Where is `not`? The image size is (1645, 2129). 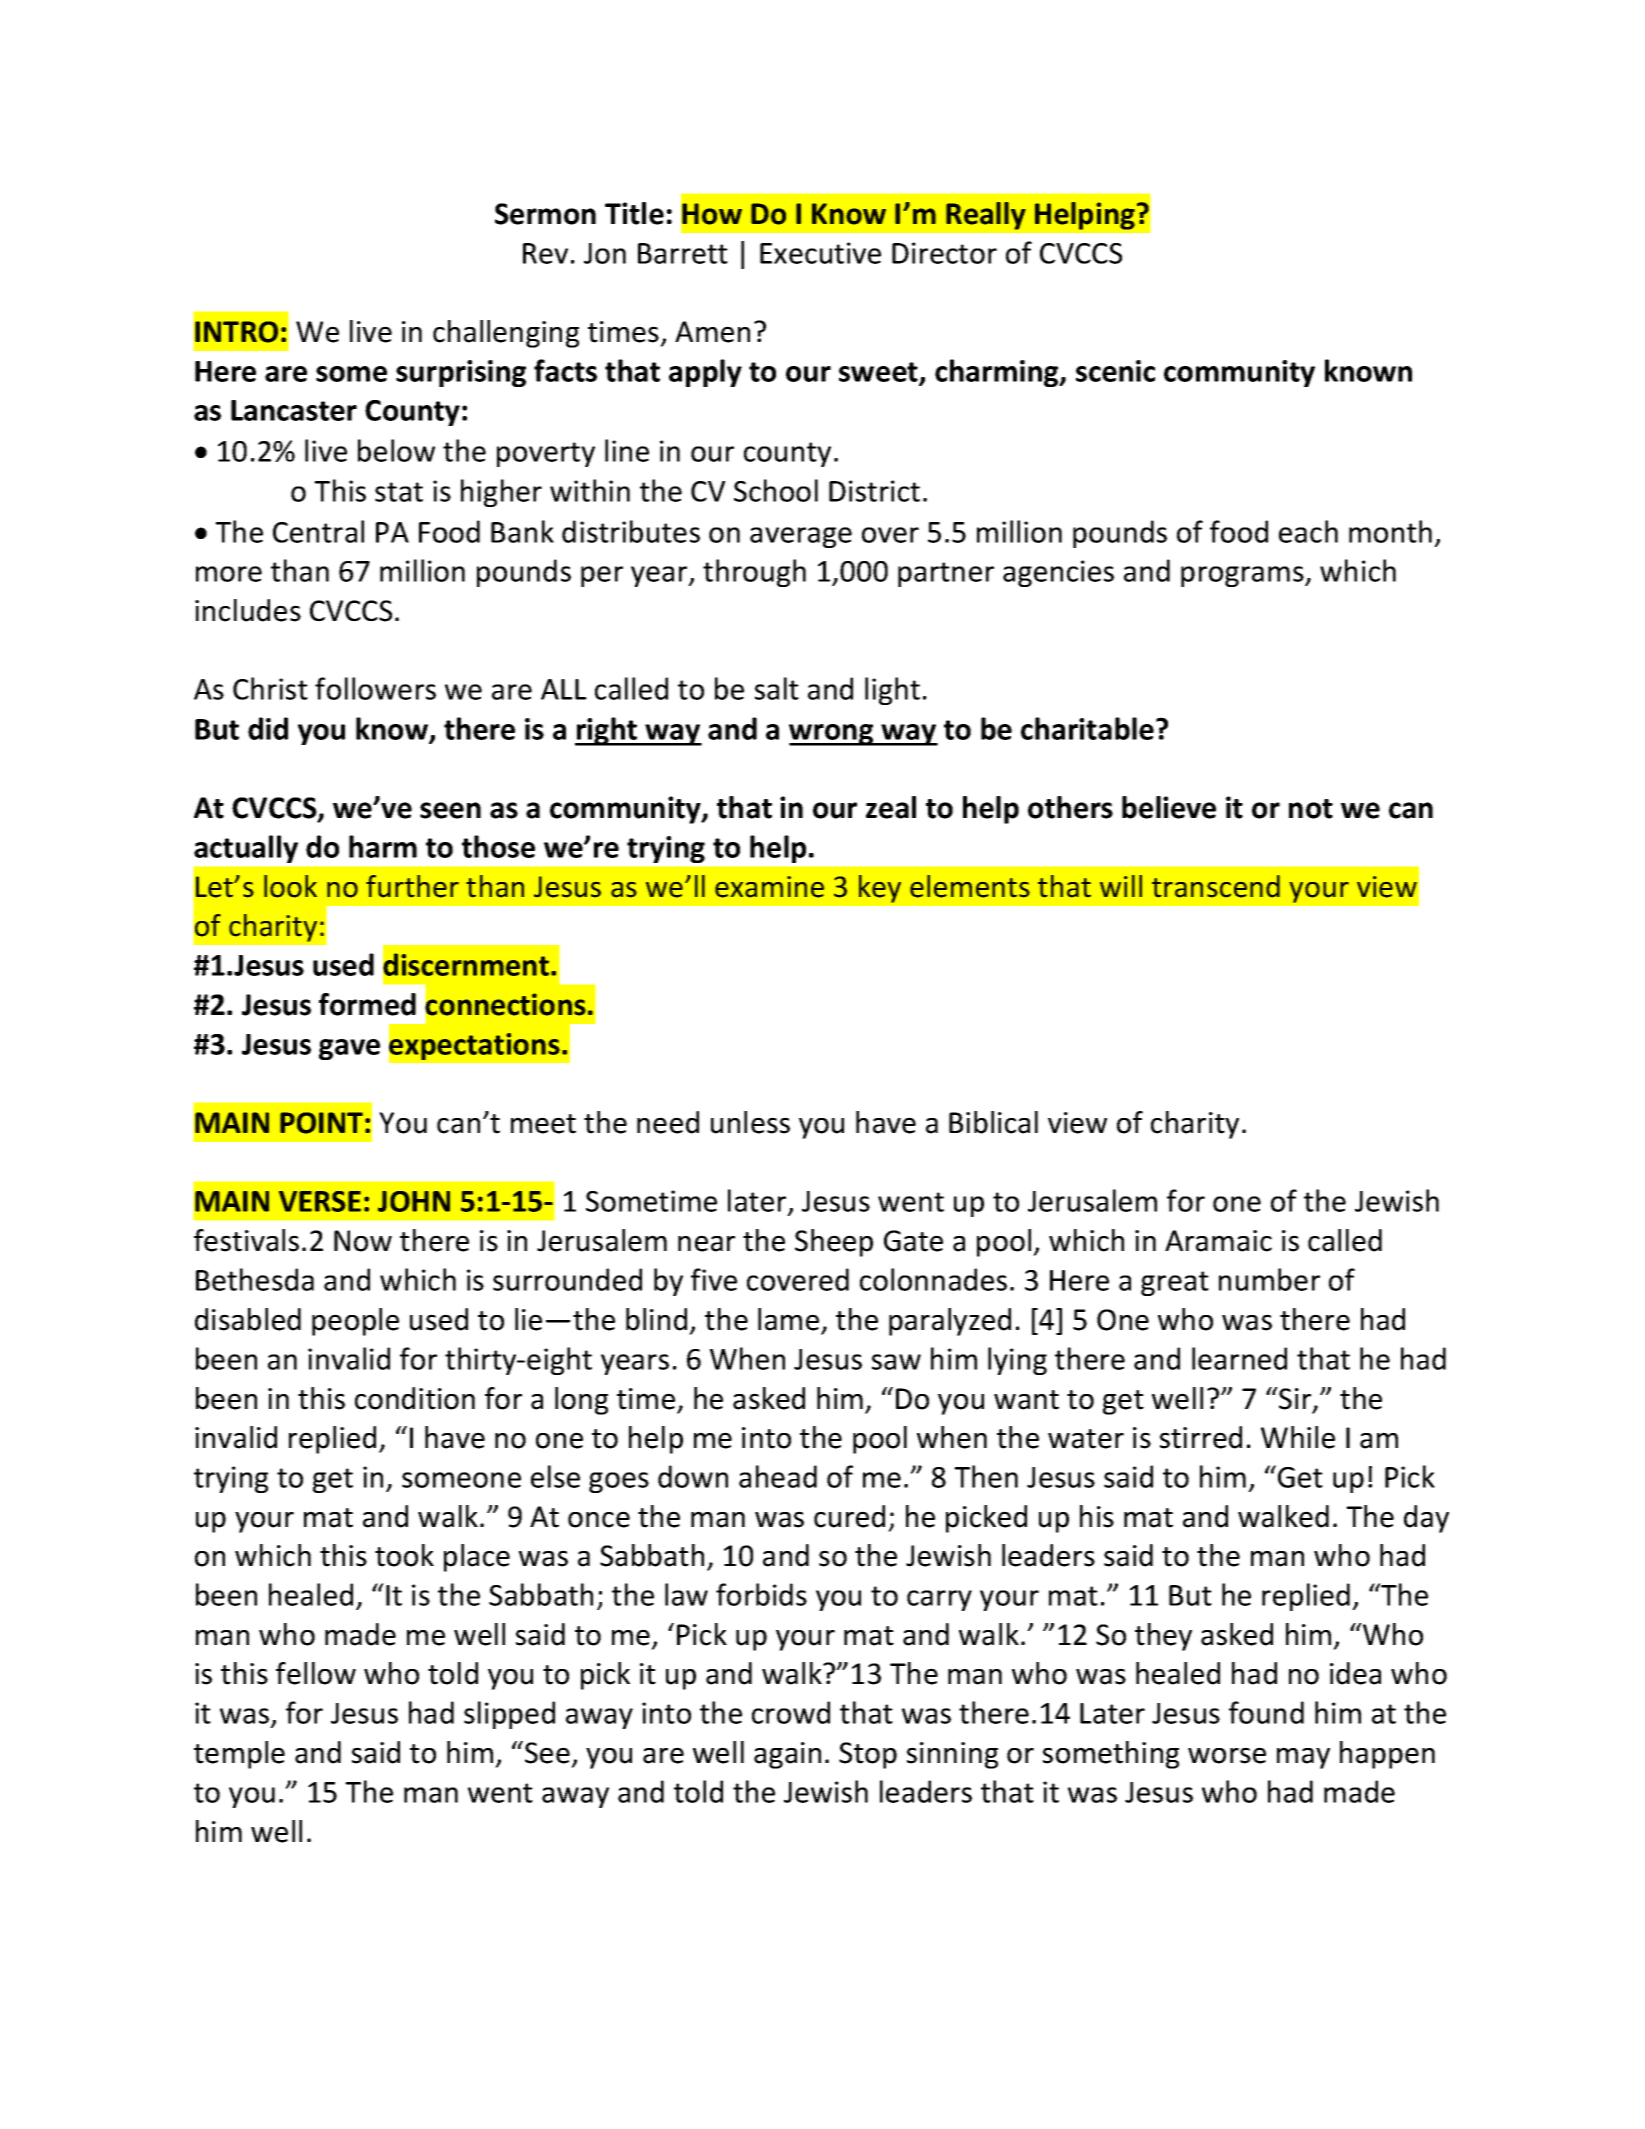
not is located at coordinates (1311, 809).
